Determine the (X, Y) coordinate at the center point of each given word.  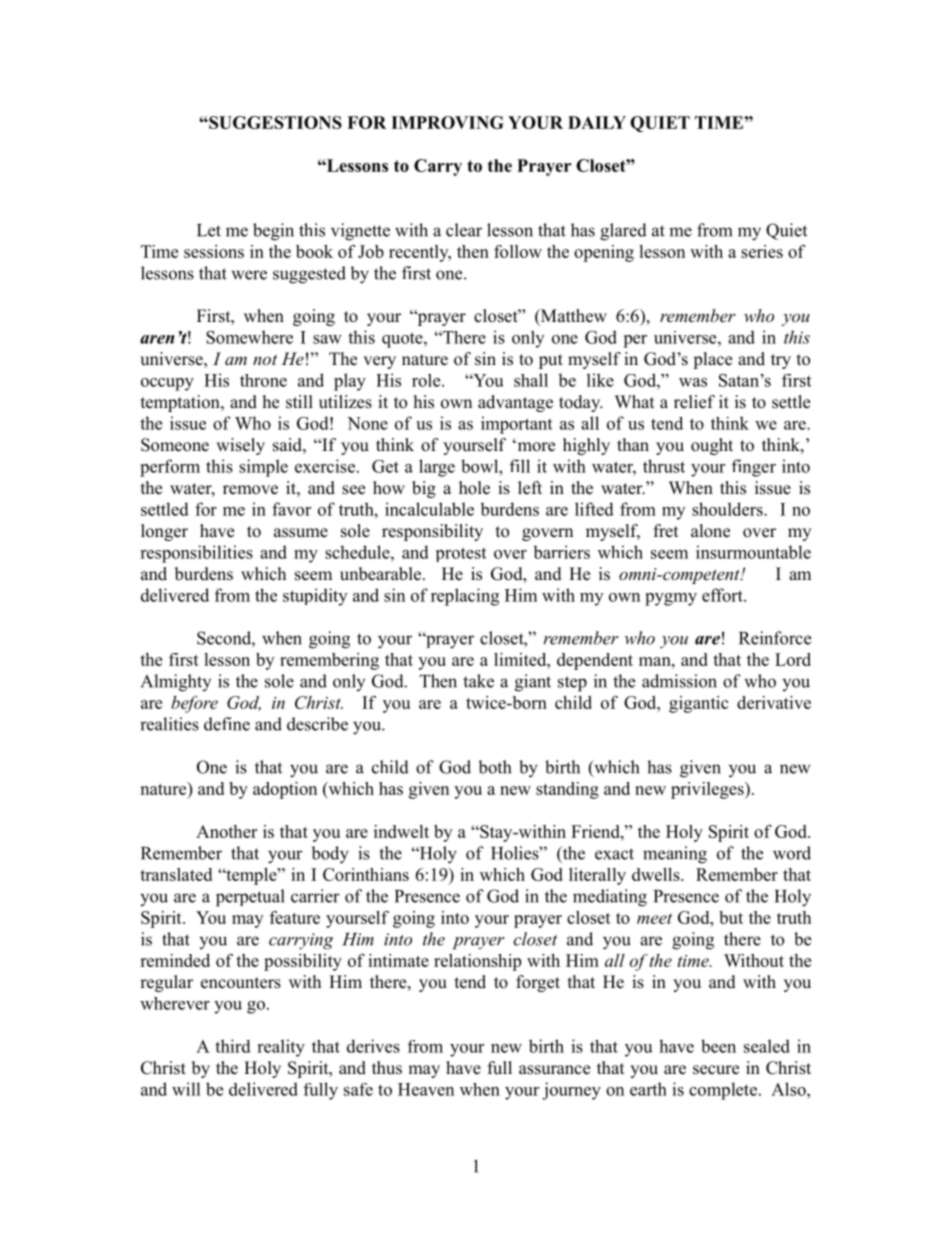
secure (716, 1070)
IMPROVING (447, 122)
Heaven (426, 1089)
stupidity (315, 597)
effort (723, 595)
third (233, 1046)
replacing (465, 597)
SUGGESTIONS (274, 122)
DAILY (597, 122)
